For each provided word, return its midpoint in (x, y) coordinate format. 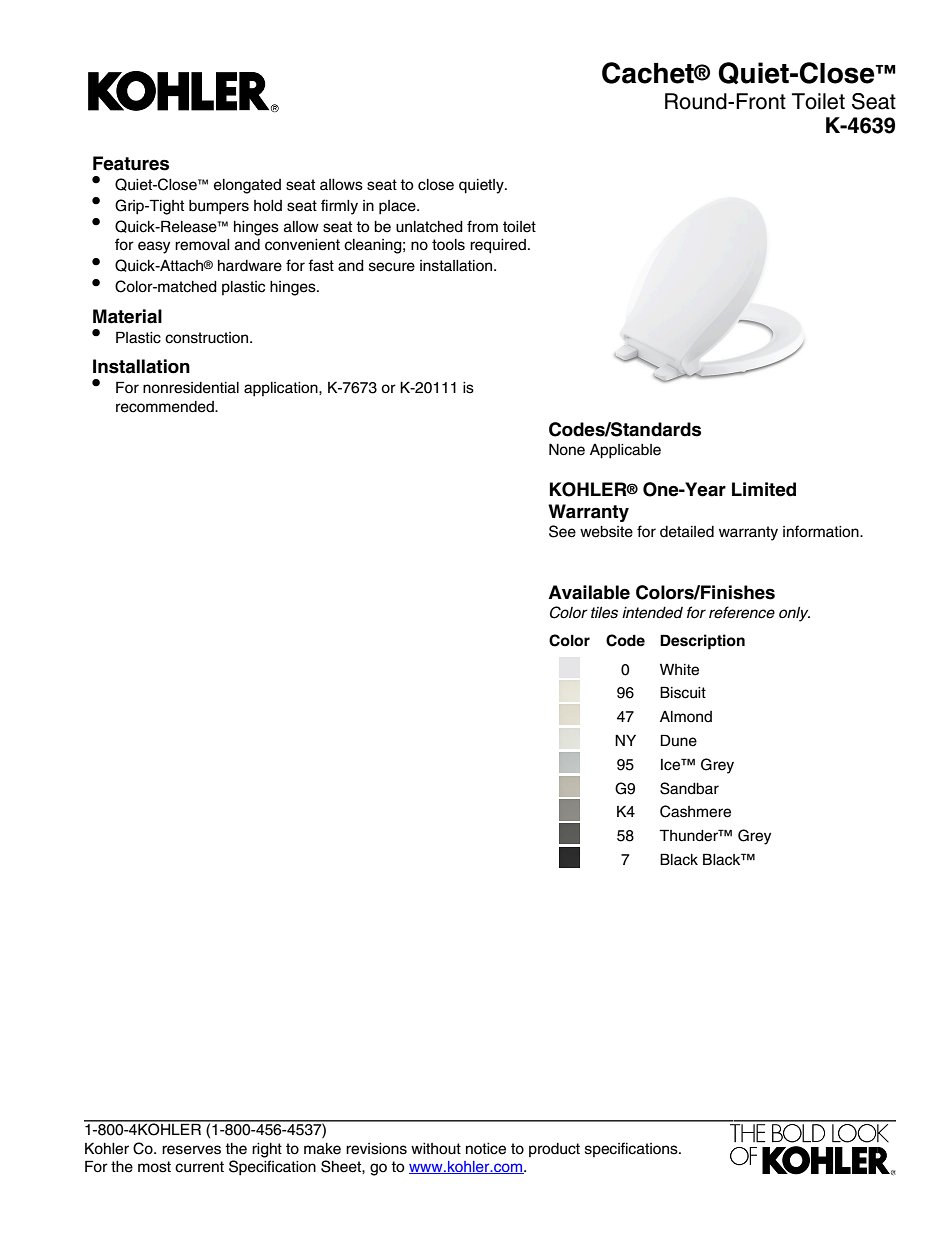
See (562, 531)
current (199, 1167)
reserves (191, 1150)
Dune (679, 740)
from (482, 226)
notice (486, 1149)
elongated (247, 186)
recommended (166, 407)
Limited (764, 489)
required (498, 246)
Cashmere (695, 811)
